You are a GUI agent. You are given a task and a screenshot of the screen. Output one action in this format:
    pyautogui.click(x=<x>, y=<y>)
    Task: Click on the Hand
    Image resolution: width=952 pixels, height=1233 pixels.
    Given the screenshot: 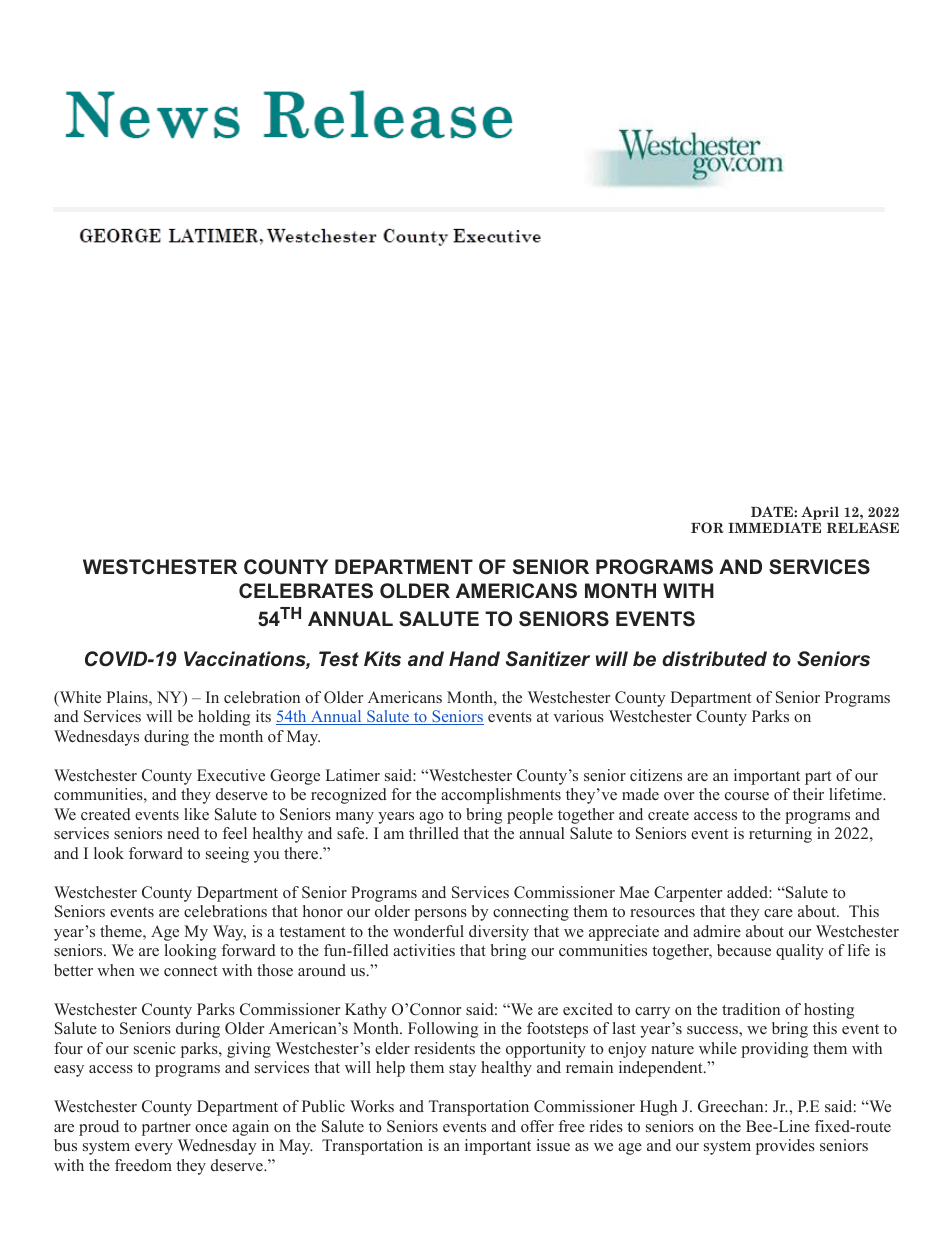 What is the action you would take?
    pyautogui.click(x=474, y=659)
